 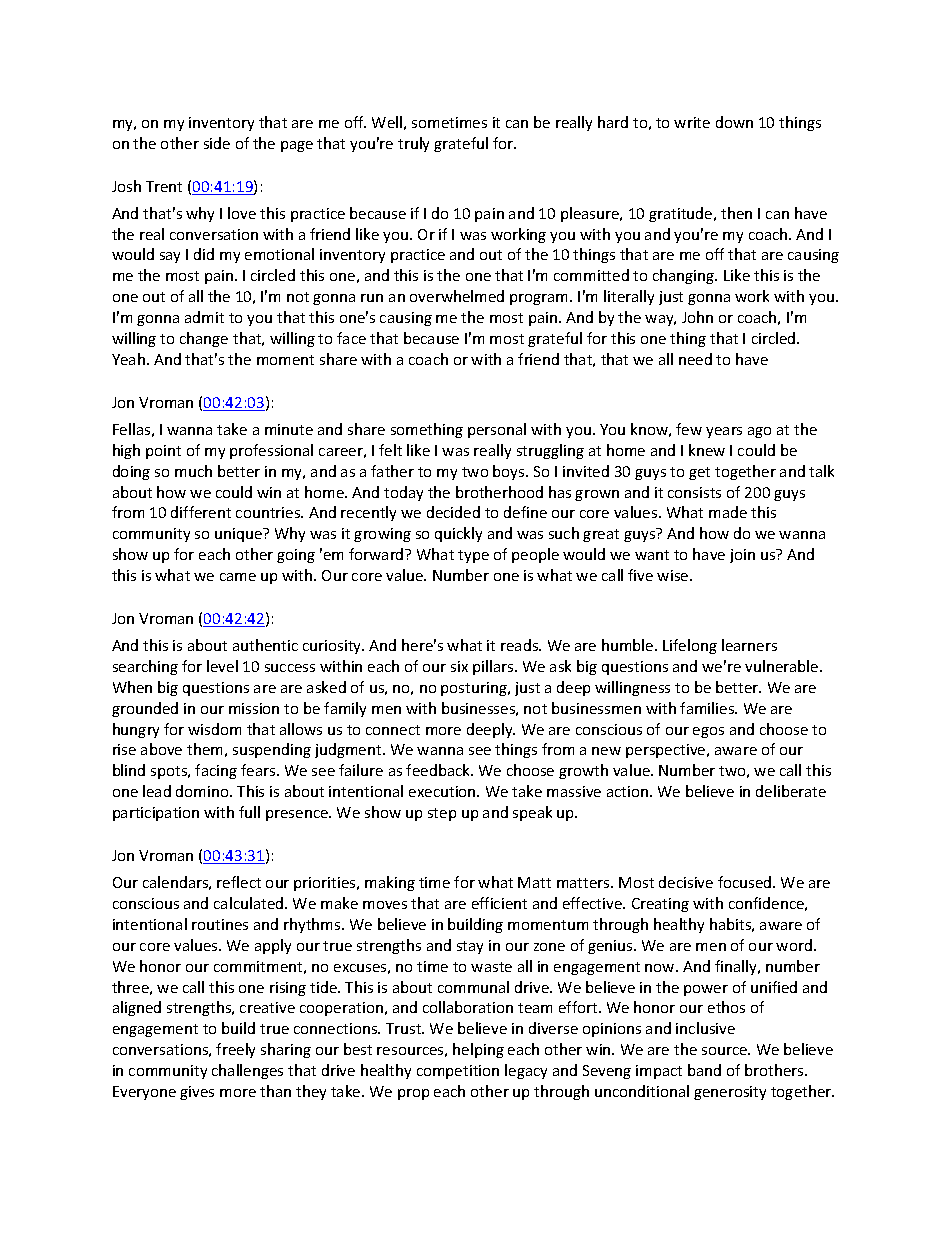 What do you see at coordinates (458, 1072) in the screenshot?
I see `competition` at bounding box center [458, 1072].
